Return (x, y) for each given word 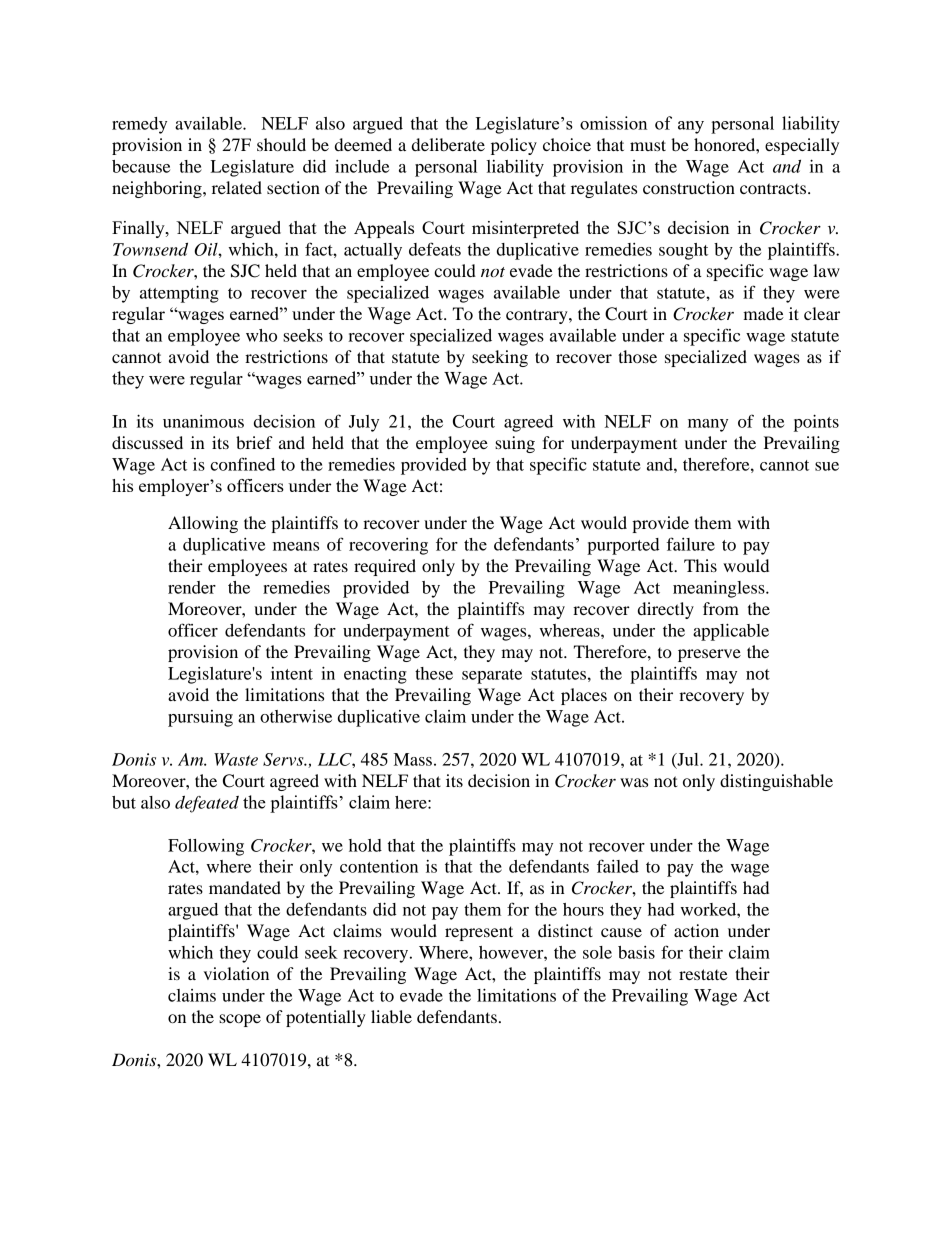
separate (492, 676)
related (237, 187)
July (364, 423)
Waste (236, 759)
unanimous (203, 421)
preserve (709, 655)
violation (236, 973)
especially (802, 146)
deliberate (448, 144)
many (708, 425)
